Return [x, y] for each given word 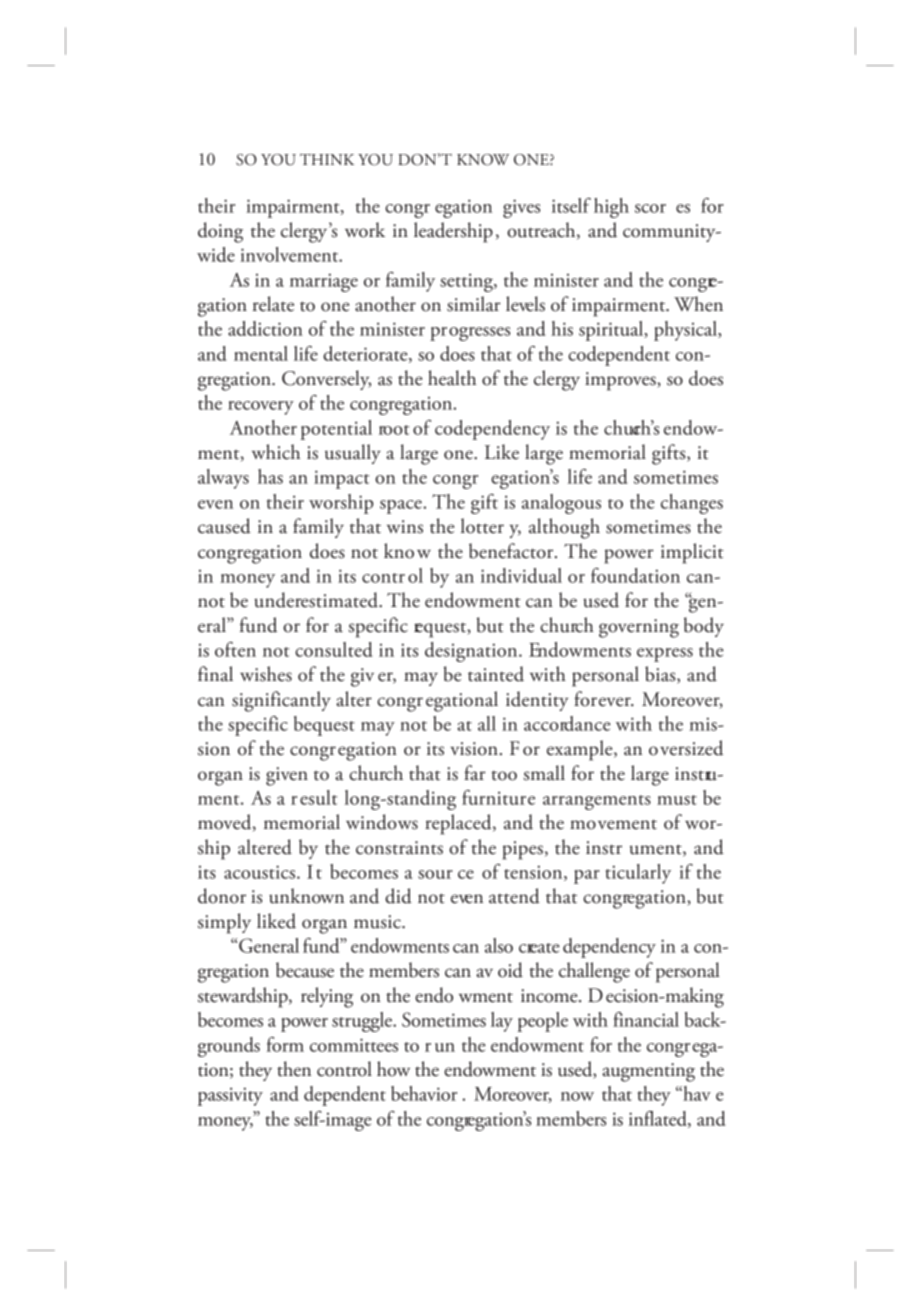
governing [639, 628]
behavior [424, 1093]
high [611, 208]
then [294, 1069]
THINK [327, 159]
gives [521, 208]
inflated [659, 1119]
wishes [266, 674]
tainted [496, 674]
